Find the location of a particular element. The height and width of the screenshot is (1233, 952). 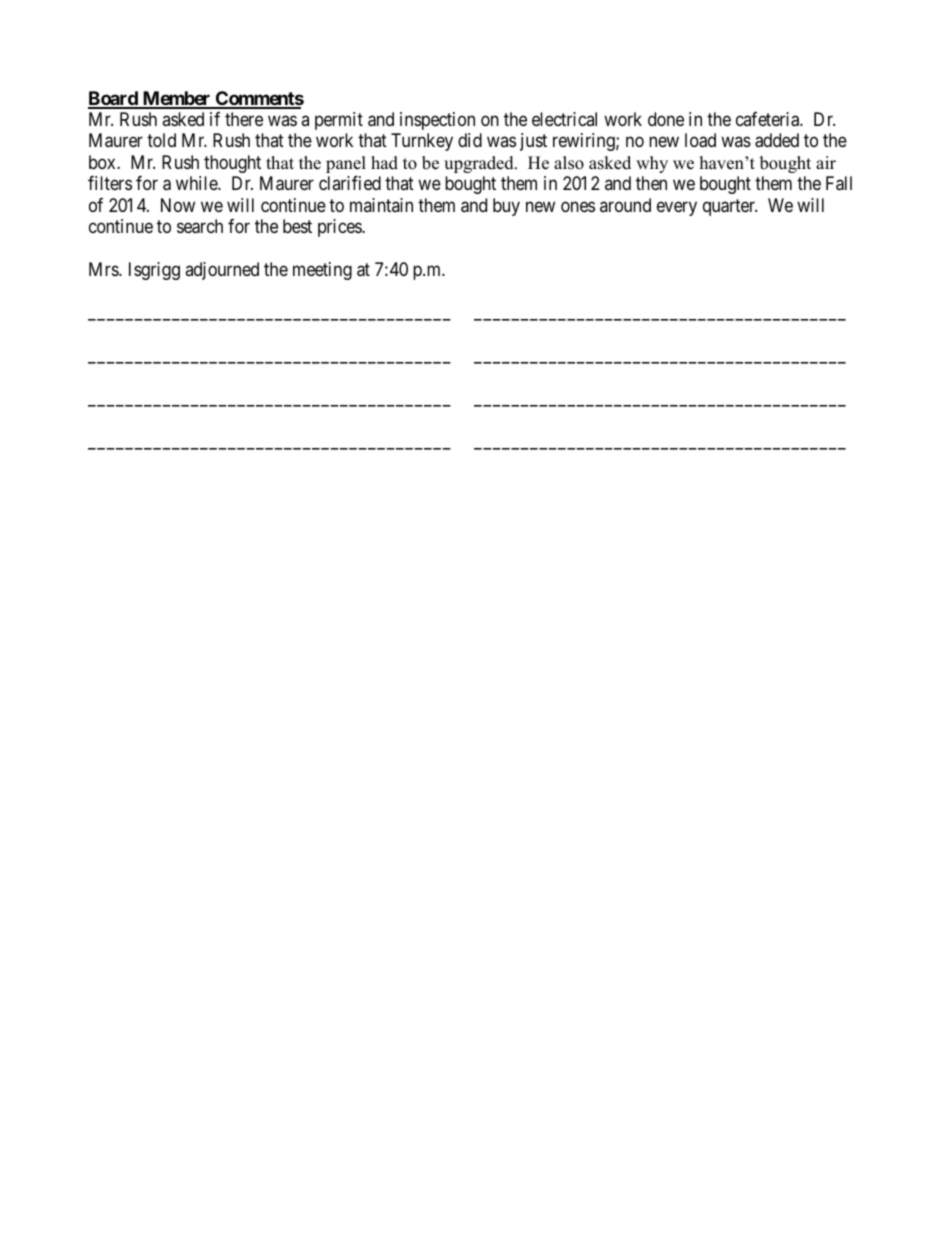

air is located at coordinates (826, 162).
